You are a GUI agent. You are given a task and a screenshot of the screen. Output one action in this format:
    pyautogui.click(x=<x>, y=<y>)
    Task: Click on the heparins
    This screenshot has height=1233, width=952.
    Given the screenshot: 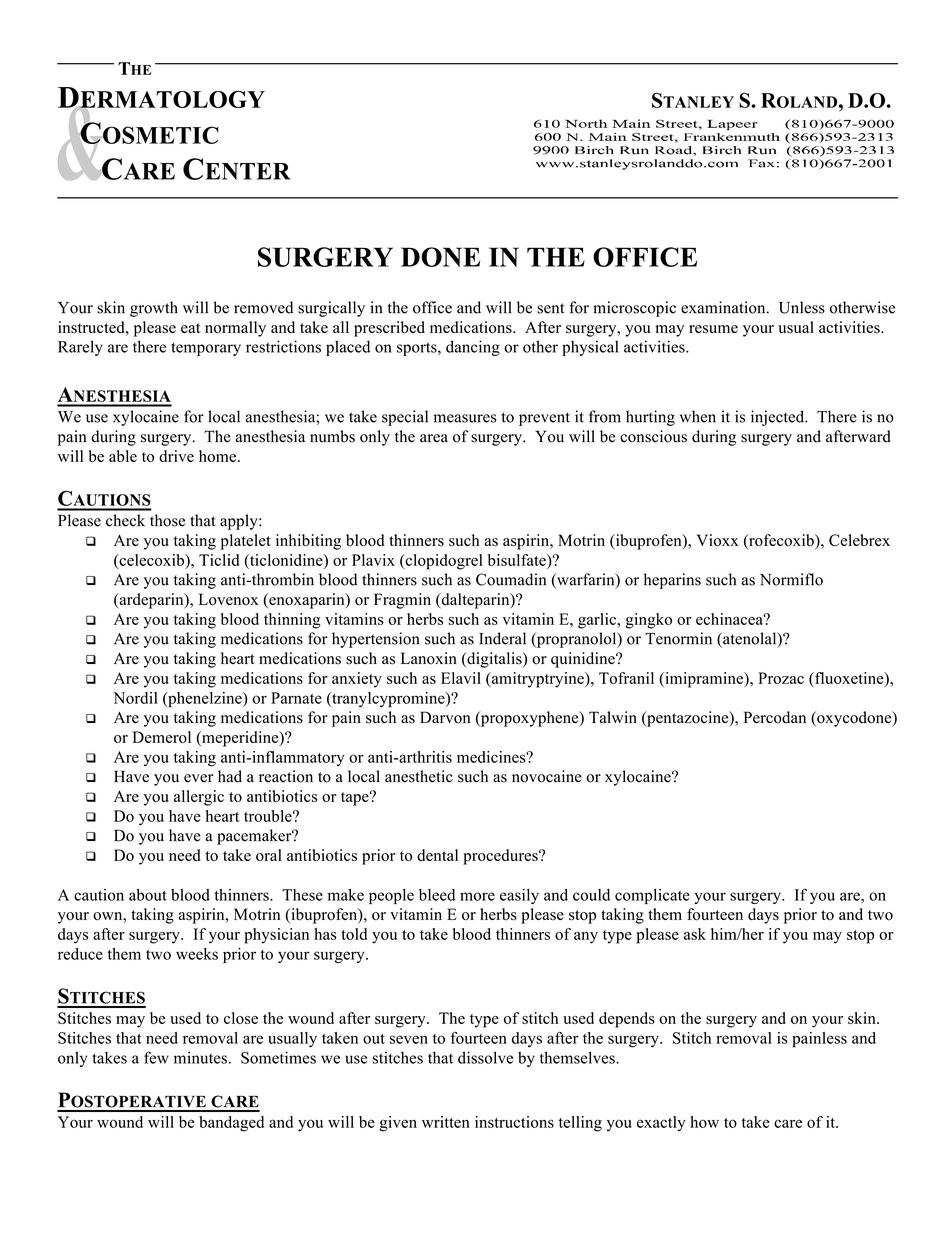 What is the action you would take?
    pyautogui.click(x=672, y=581)
